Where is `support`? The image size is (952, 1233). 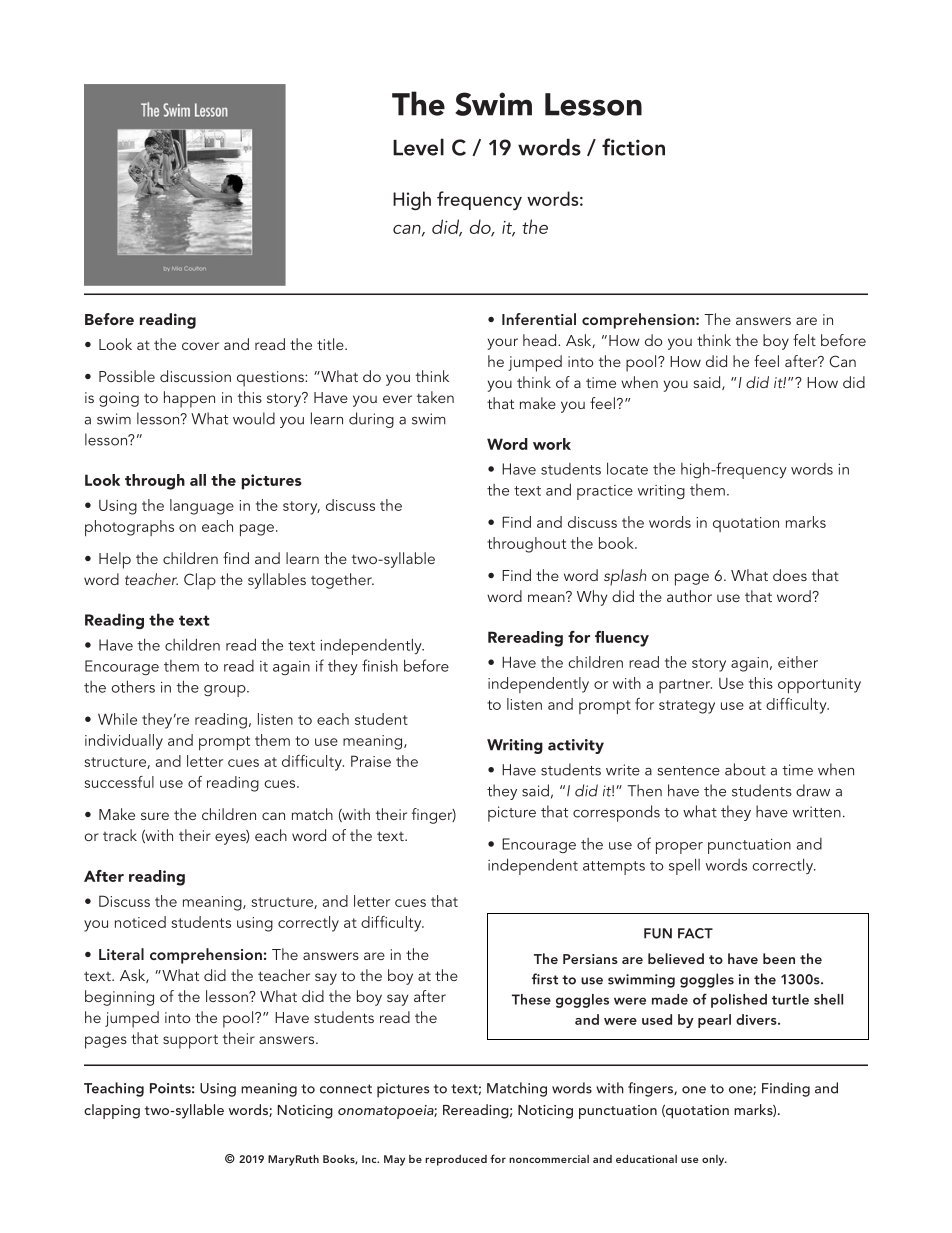
support is located at coordinates (190, 1041).
